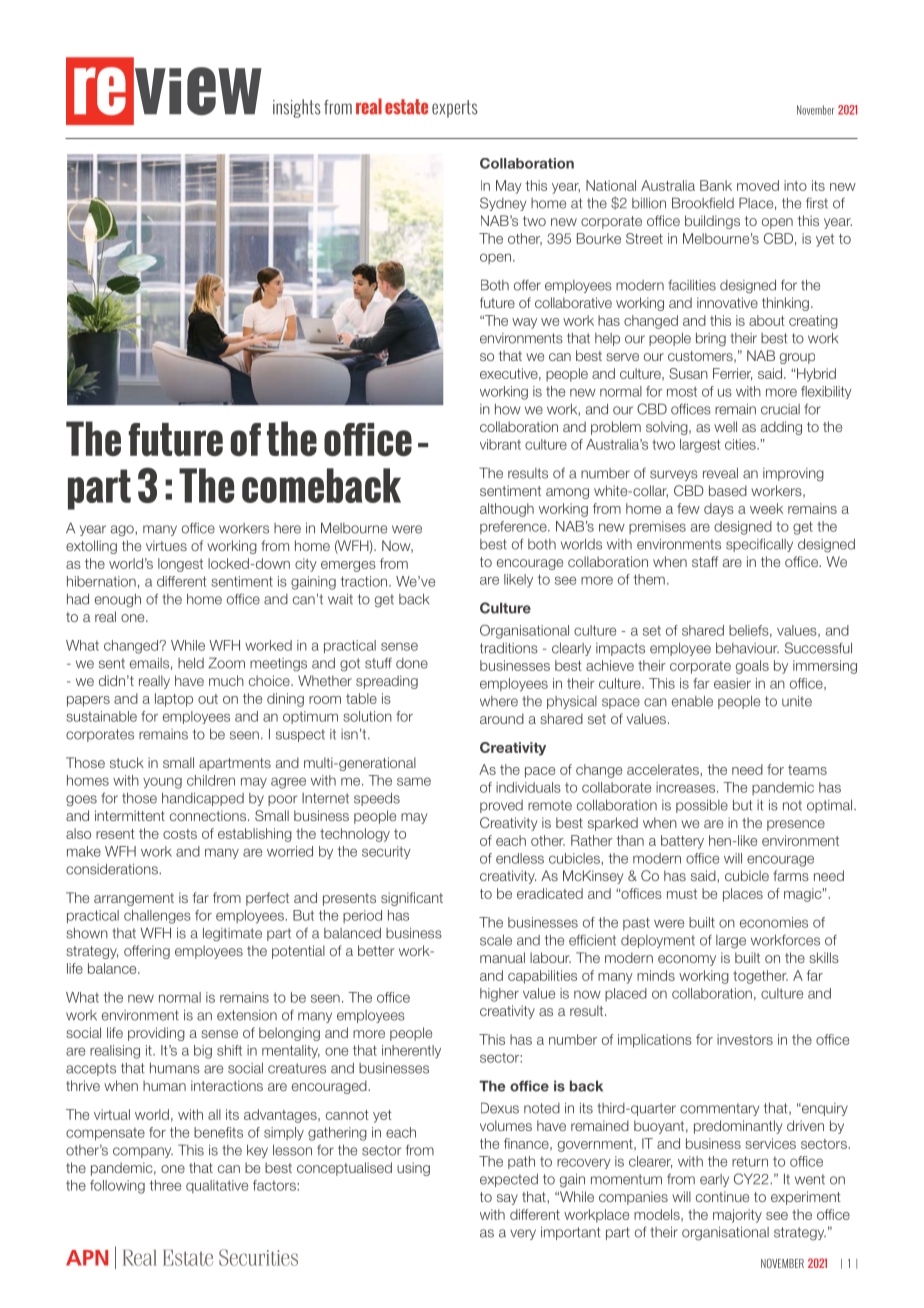  What do you see at coordinates (165, 1185) in the document?
I see `three` at bounding box center [165, 1185].
